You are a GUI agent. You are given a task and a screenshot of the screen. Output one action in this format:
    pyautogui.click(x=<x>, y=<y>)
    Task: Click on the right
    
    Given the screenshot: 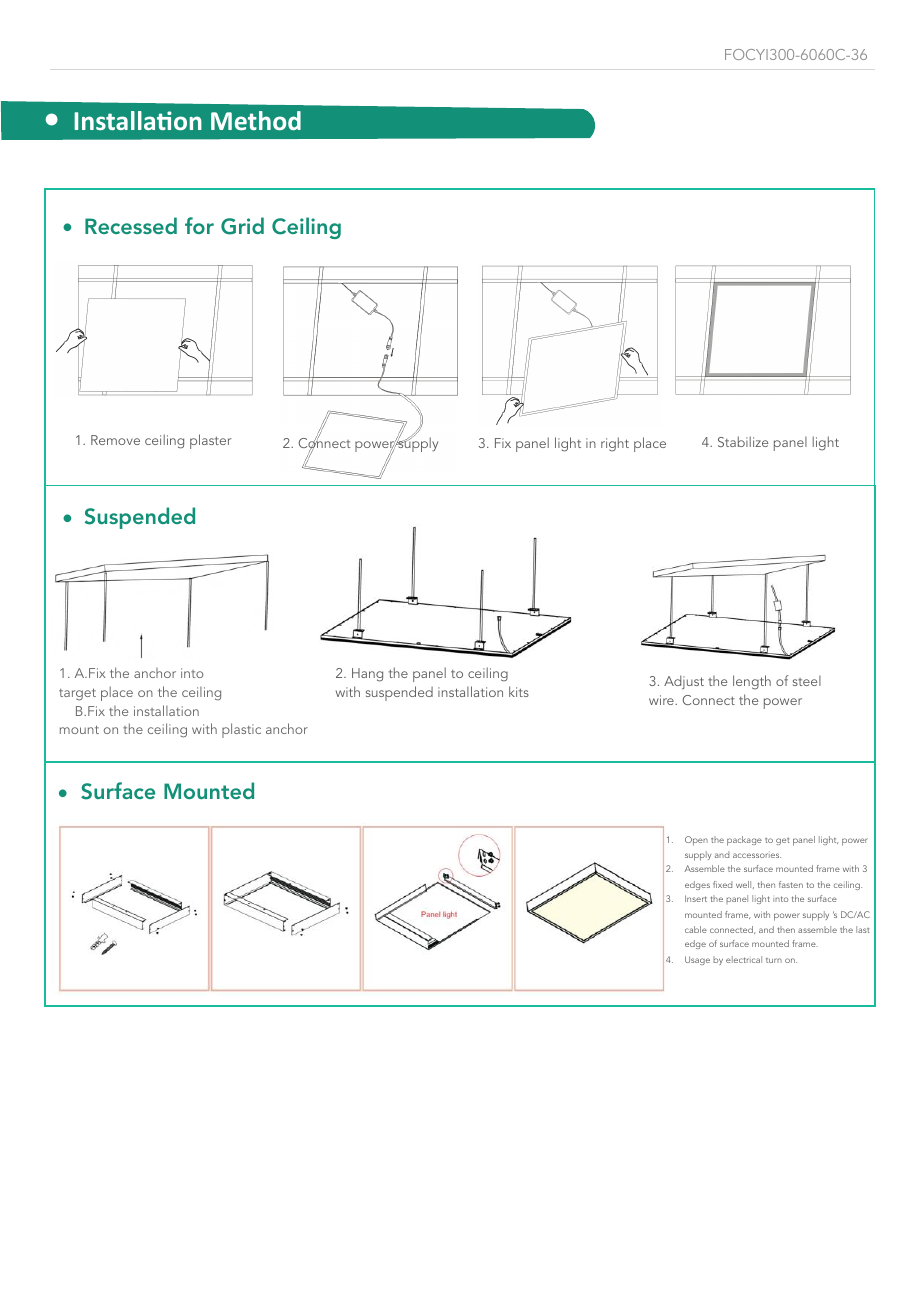 What is the action you would take?
    pyautogui.click(x=615, y=444)
